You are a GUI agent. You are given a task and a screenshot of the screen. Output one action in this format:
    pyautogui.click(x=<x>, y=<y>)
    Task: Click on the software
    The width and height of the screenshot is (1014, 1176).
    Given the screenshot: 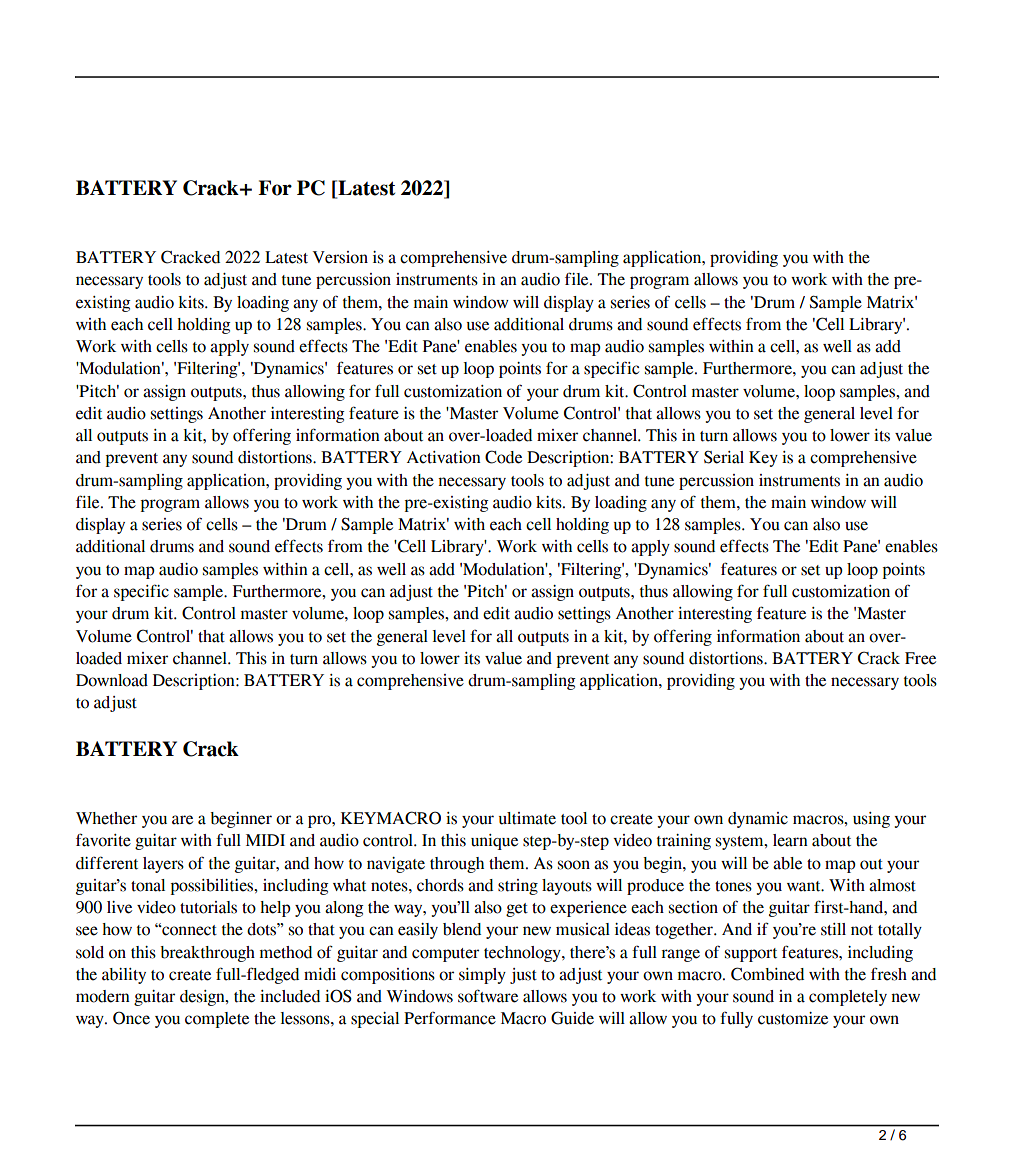 What is the action you would take?
    pyautogui.click(x=488, y=996)
